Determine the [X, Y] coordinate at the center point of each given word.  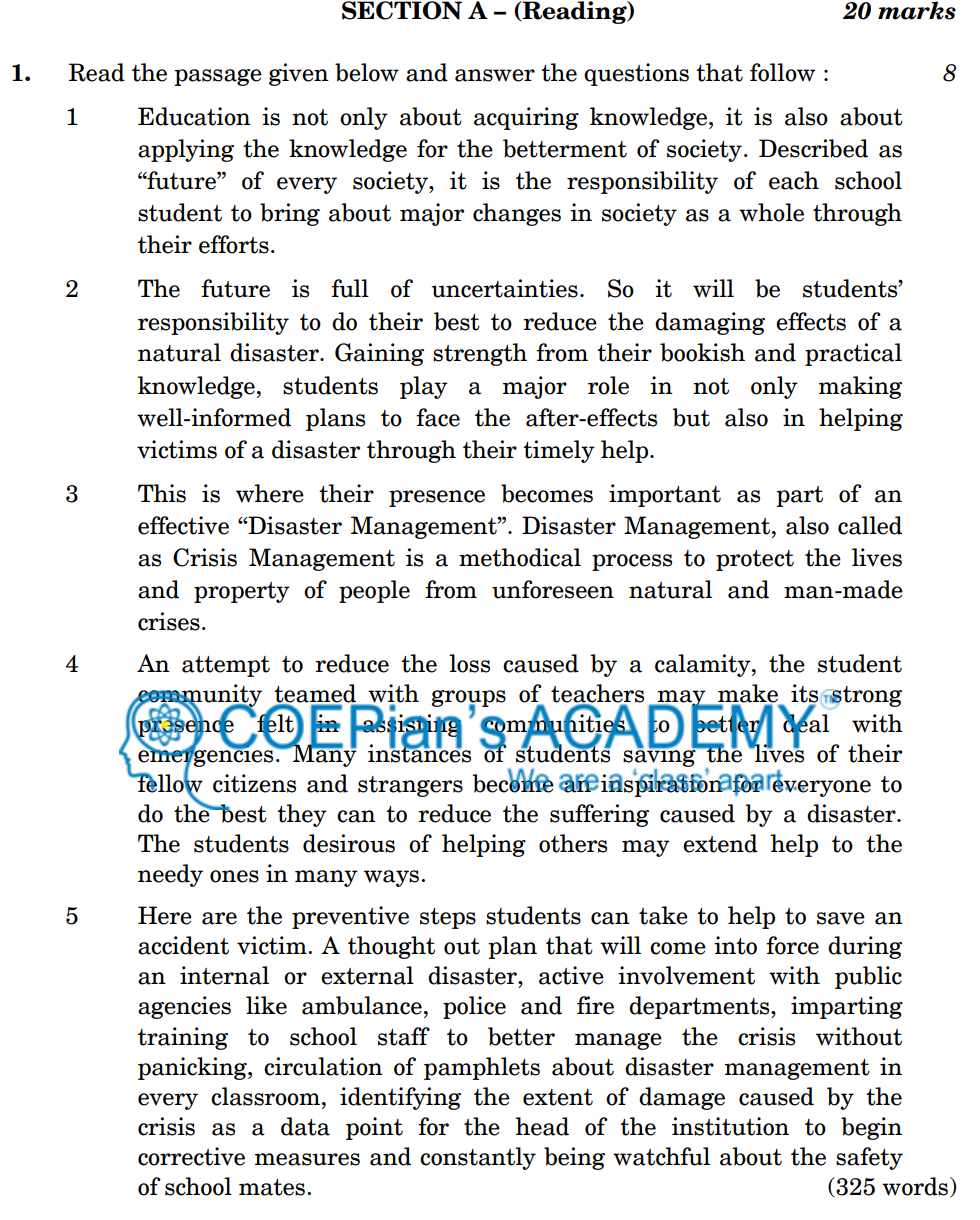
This [162, 493]
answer [495, 75]
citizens [254, 783]
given [299, 74]
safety [869, 1158]
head [542, 1126]
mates [272, 1187]
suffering [599, 815]
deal [805, 723]
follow [782, 72]
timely [559, 451]
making [860, 387]
